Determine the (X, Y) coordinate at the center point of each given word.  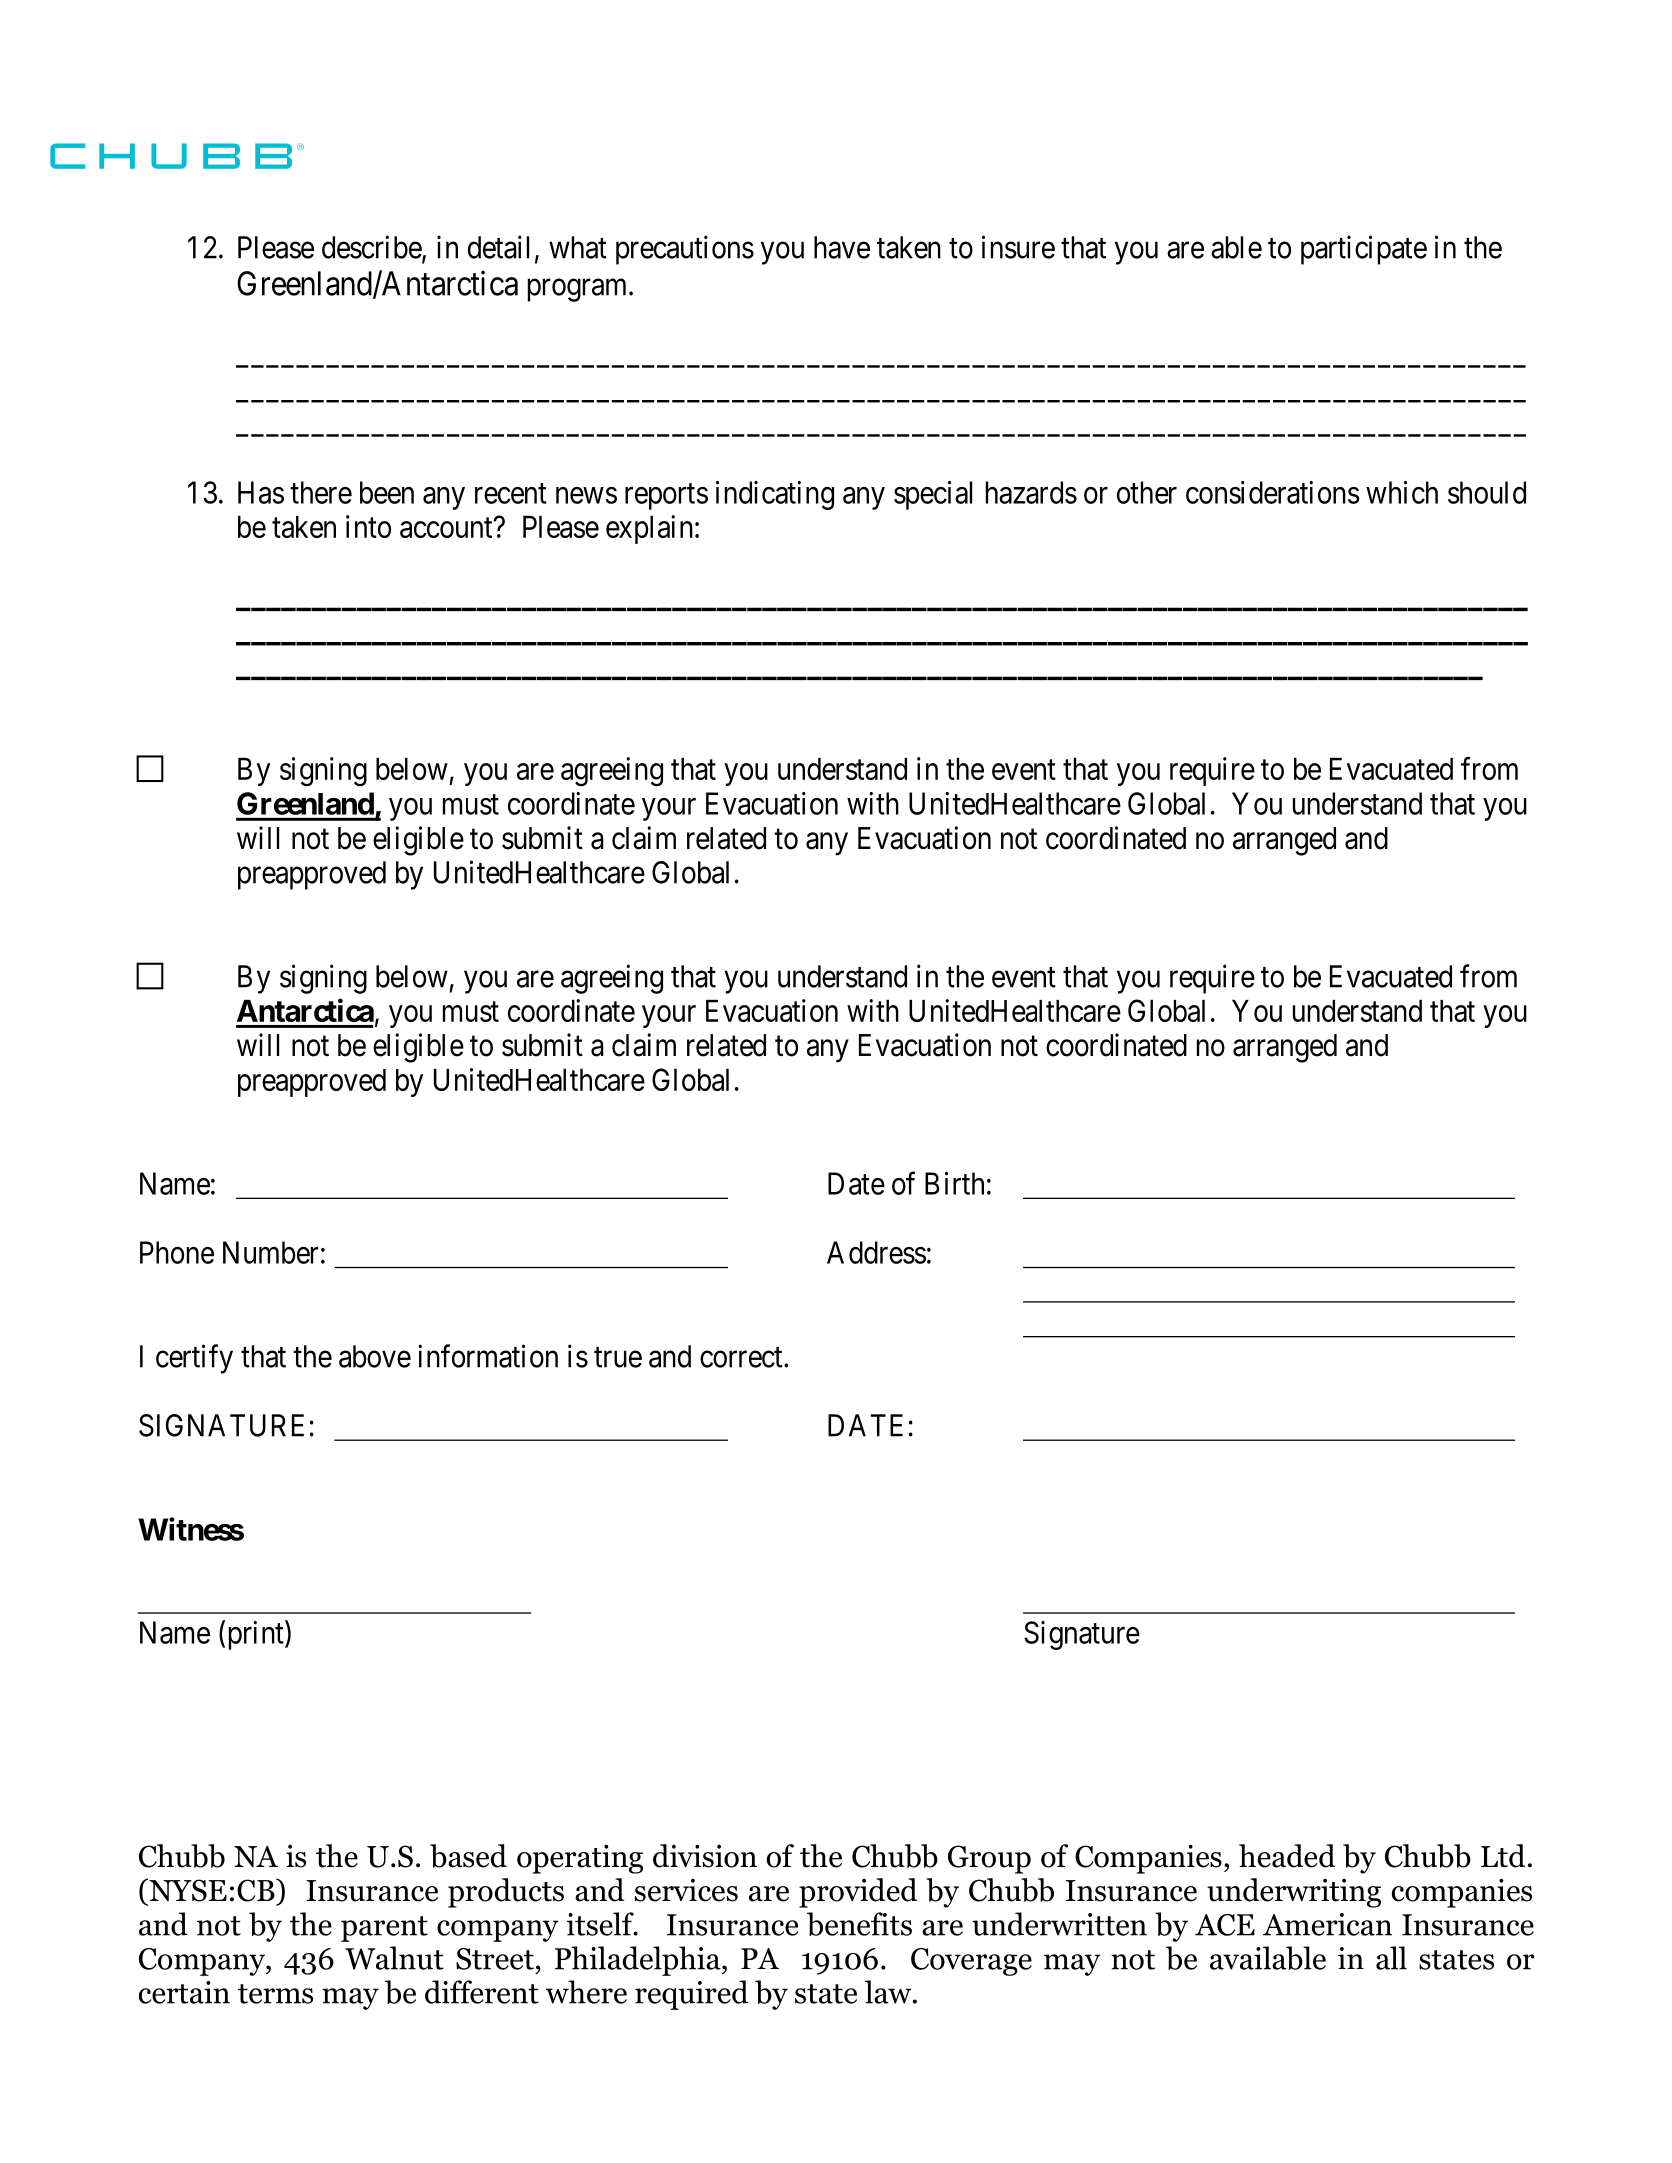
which (1402, 492)
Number (271, 1252)
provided (858, 1893)
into (368, 526)
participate (1364, 250)
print (257, 1635)
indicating (775, 495)
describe (372, 248)
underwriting (1294, 1893)
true (618, 1357)
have (842, 247)
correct (742, 1357)
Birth (954, 1183)
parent (384, 1929)
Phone (177, 1252)
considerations (1273, 492)
